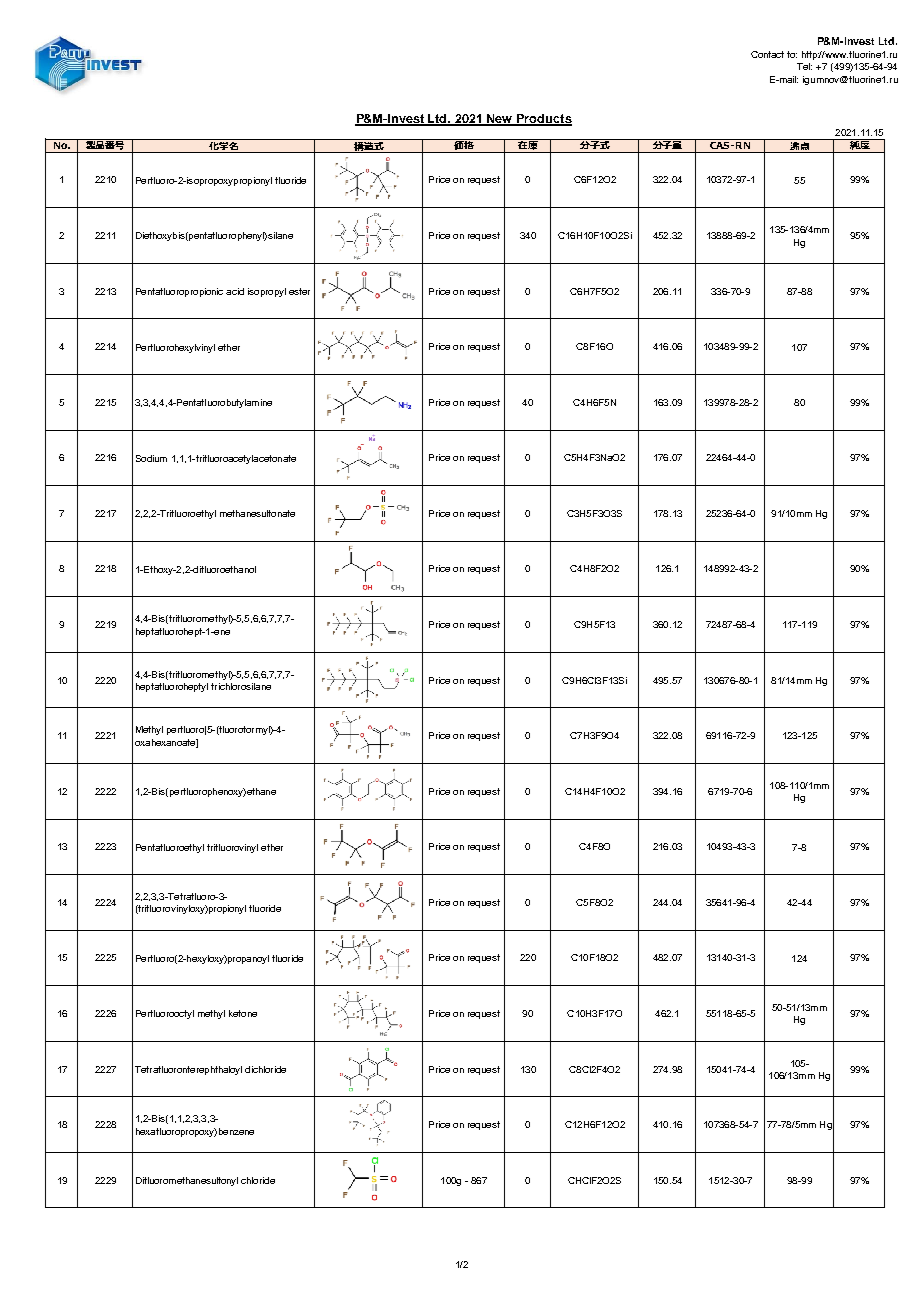 The width and height of the document is (924, 1308). Describe the element at coordinates (243, 1013) in the document. I see `ketone` at that location.
